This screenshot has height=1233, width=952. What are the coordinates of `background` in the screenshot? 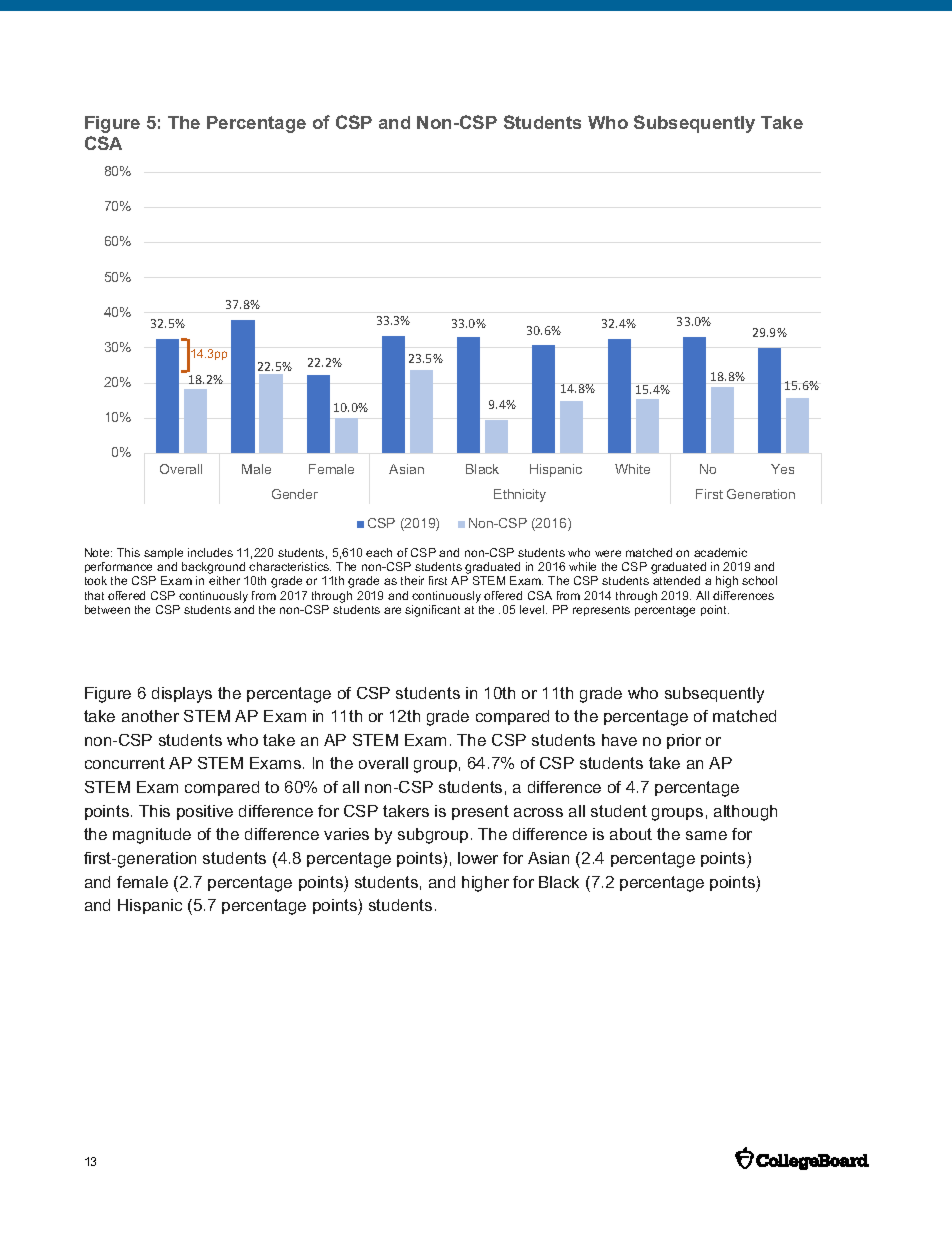 It's located at (215, 569).
